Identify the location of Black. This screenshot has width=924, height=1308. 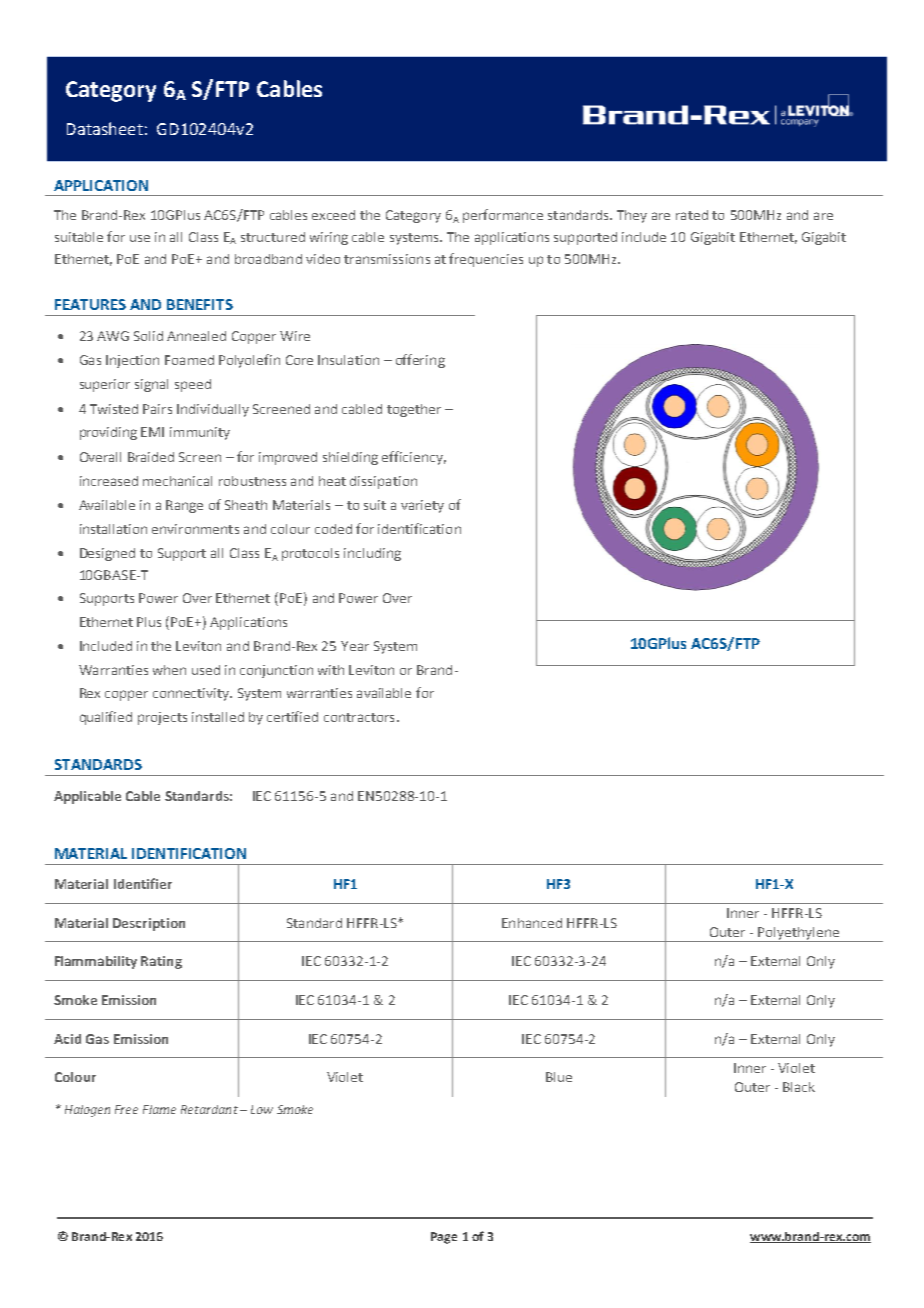
(799, 1087).
